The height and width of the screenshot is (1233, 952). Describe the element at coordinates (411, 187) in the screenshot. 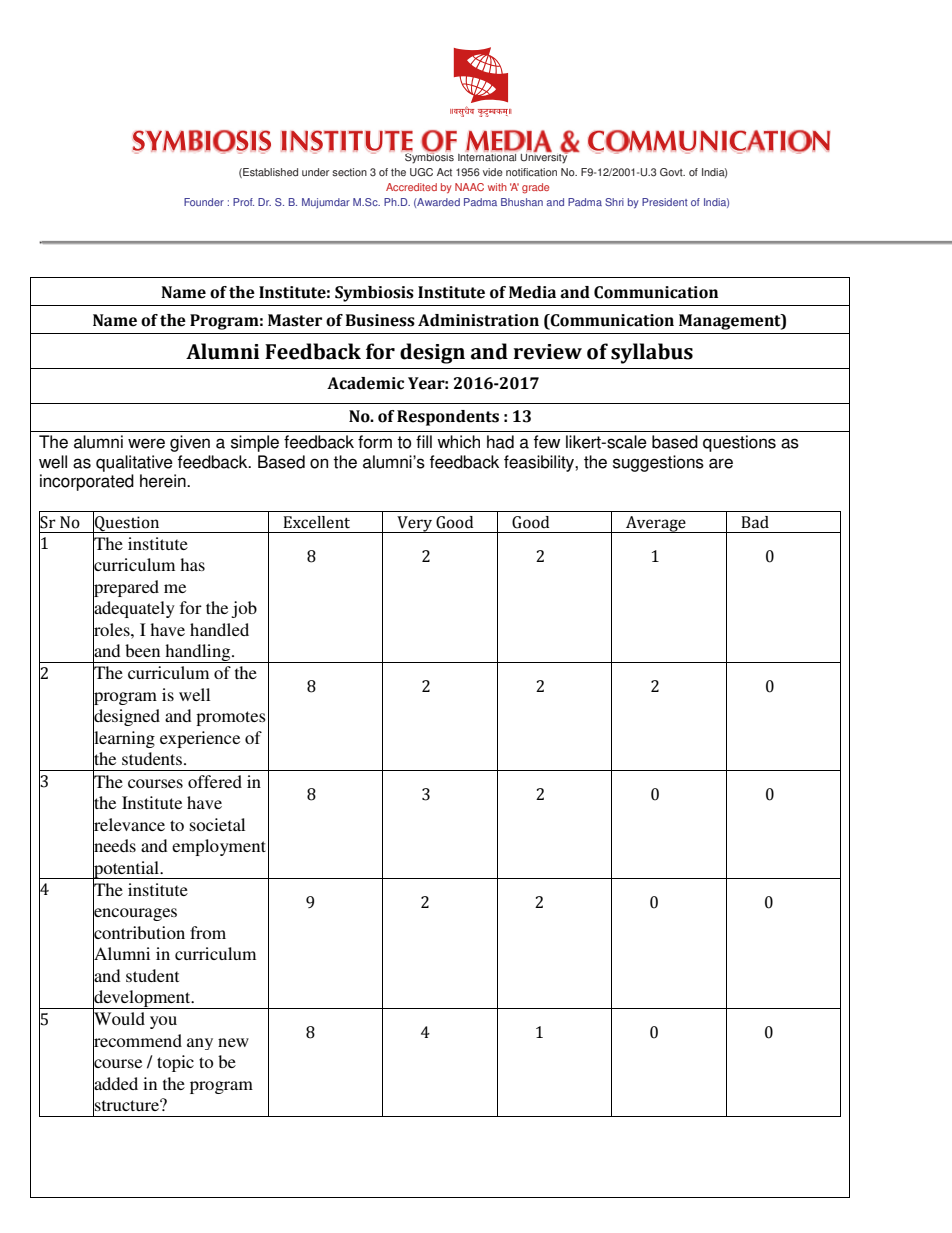

I see `Accredited` at that location.
